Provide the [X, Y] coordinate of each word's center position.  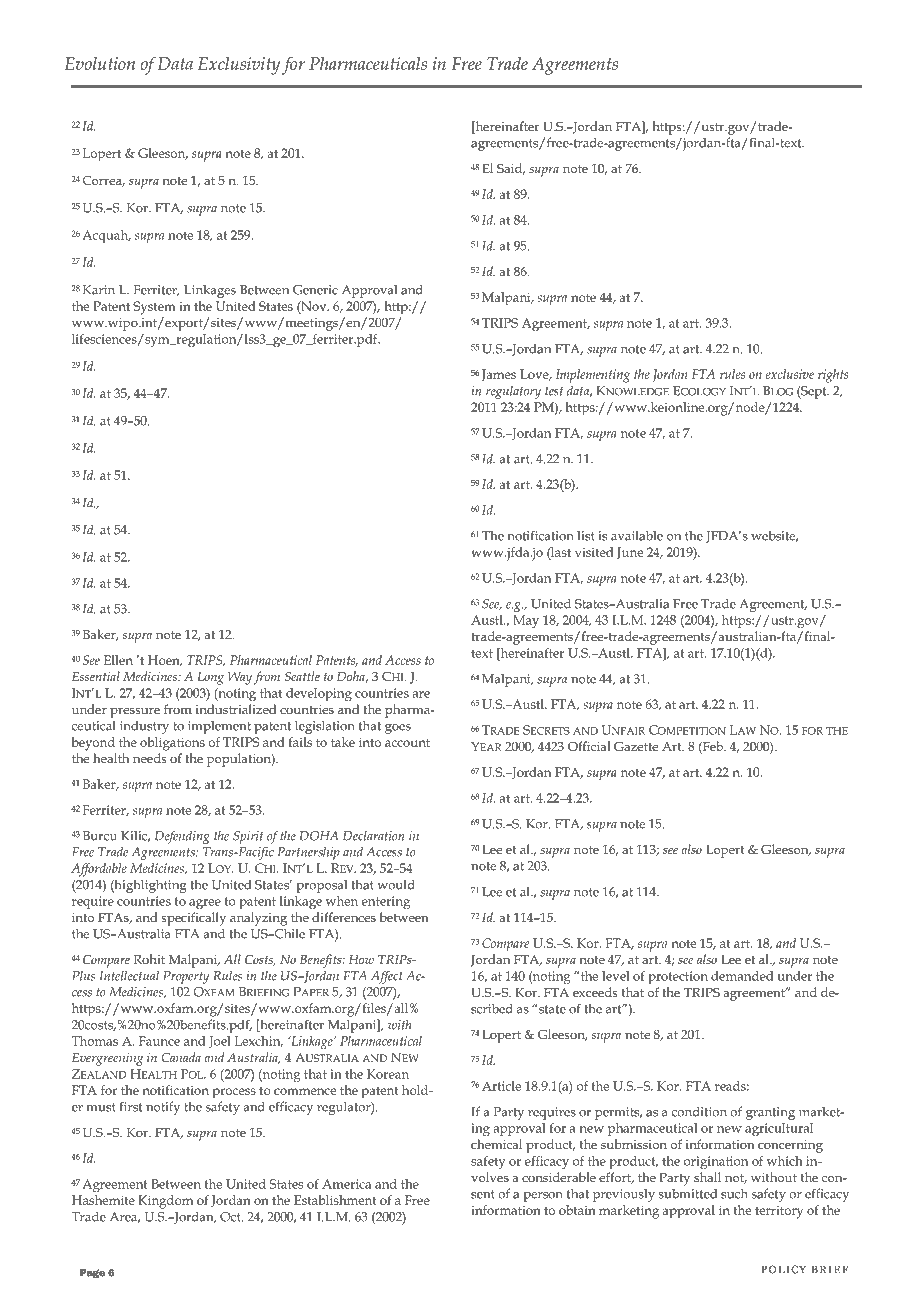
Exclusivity [239, 66]
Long [210, 678]
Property [186, 977]
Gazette [636, 746]
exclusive [790, 374]
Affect [387, 977]
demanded [742, 976]
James [498, 375]
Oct [231, 1217]
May [526, 621]
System [154, 308]
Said [511, 169]
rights [833, 376]
